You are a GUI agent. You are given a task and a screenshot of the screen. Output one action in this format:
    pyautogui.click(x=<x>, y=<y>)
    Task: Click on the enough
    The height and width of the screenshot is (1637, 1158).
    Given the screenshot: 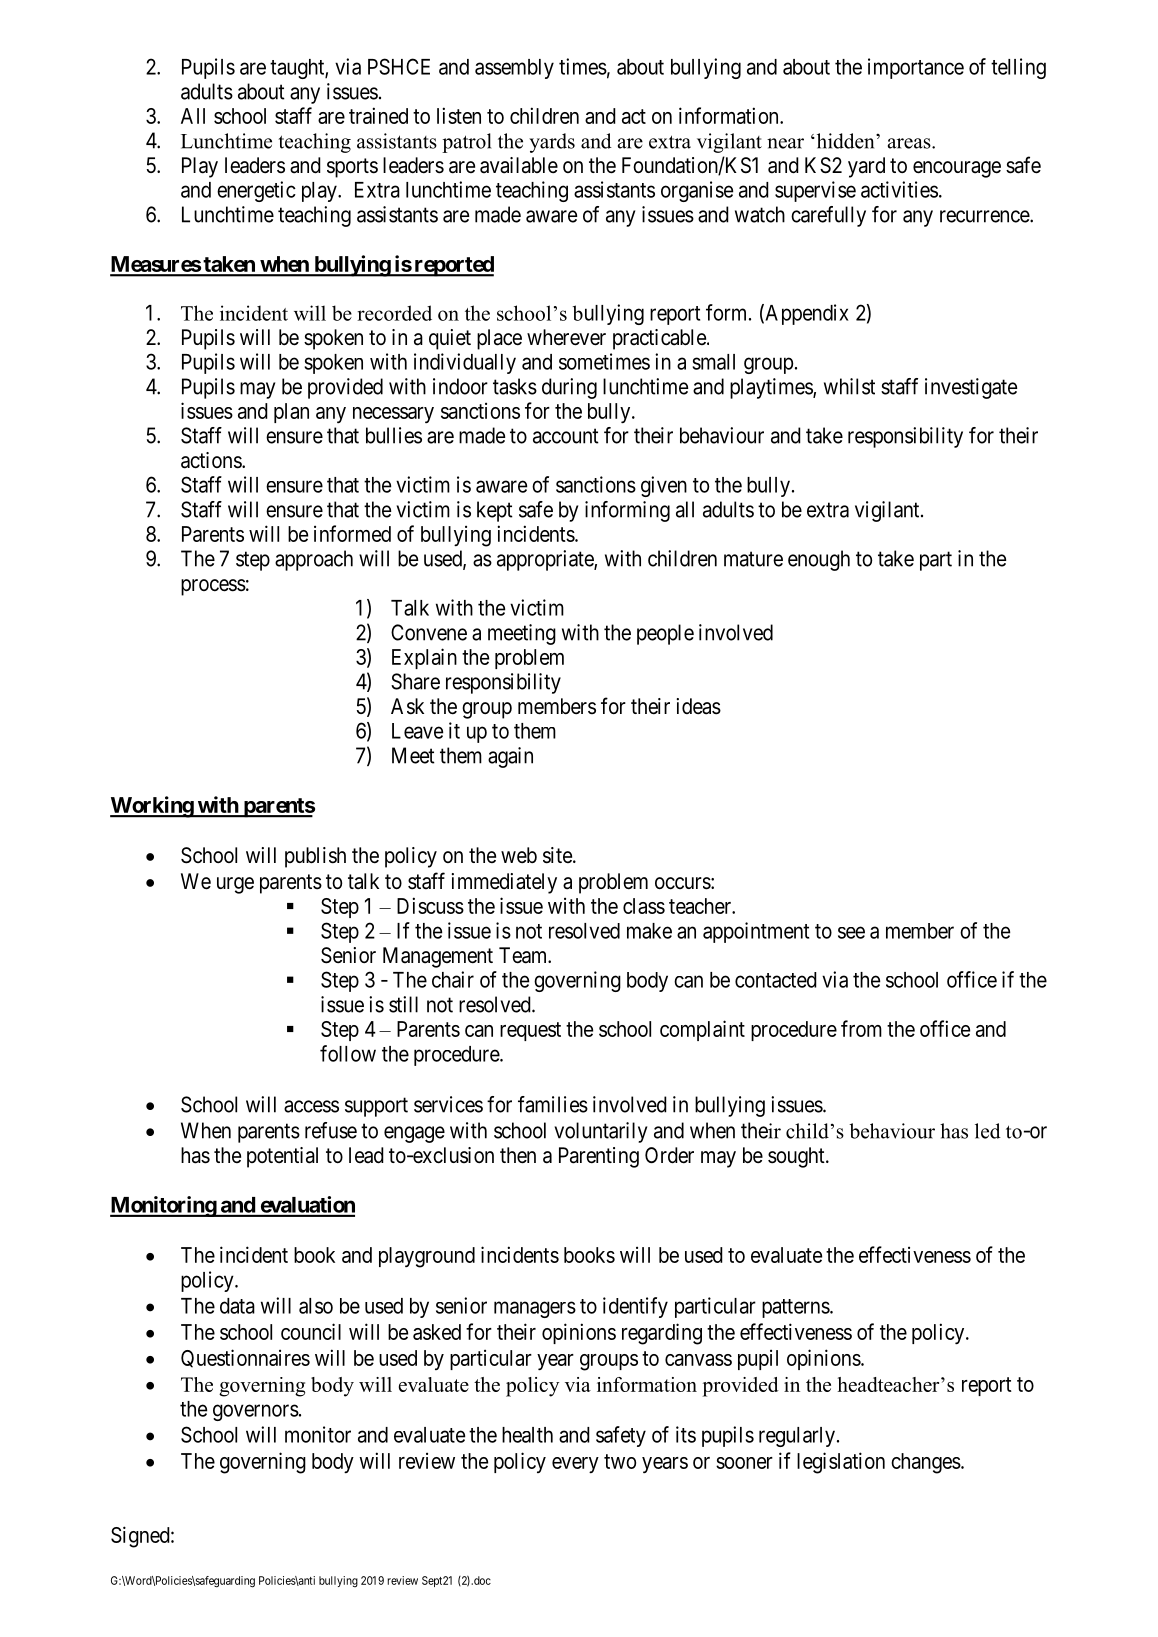 What is the action you would take?
    pyautogui.click(x=819, y=560)
